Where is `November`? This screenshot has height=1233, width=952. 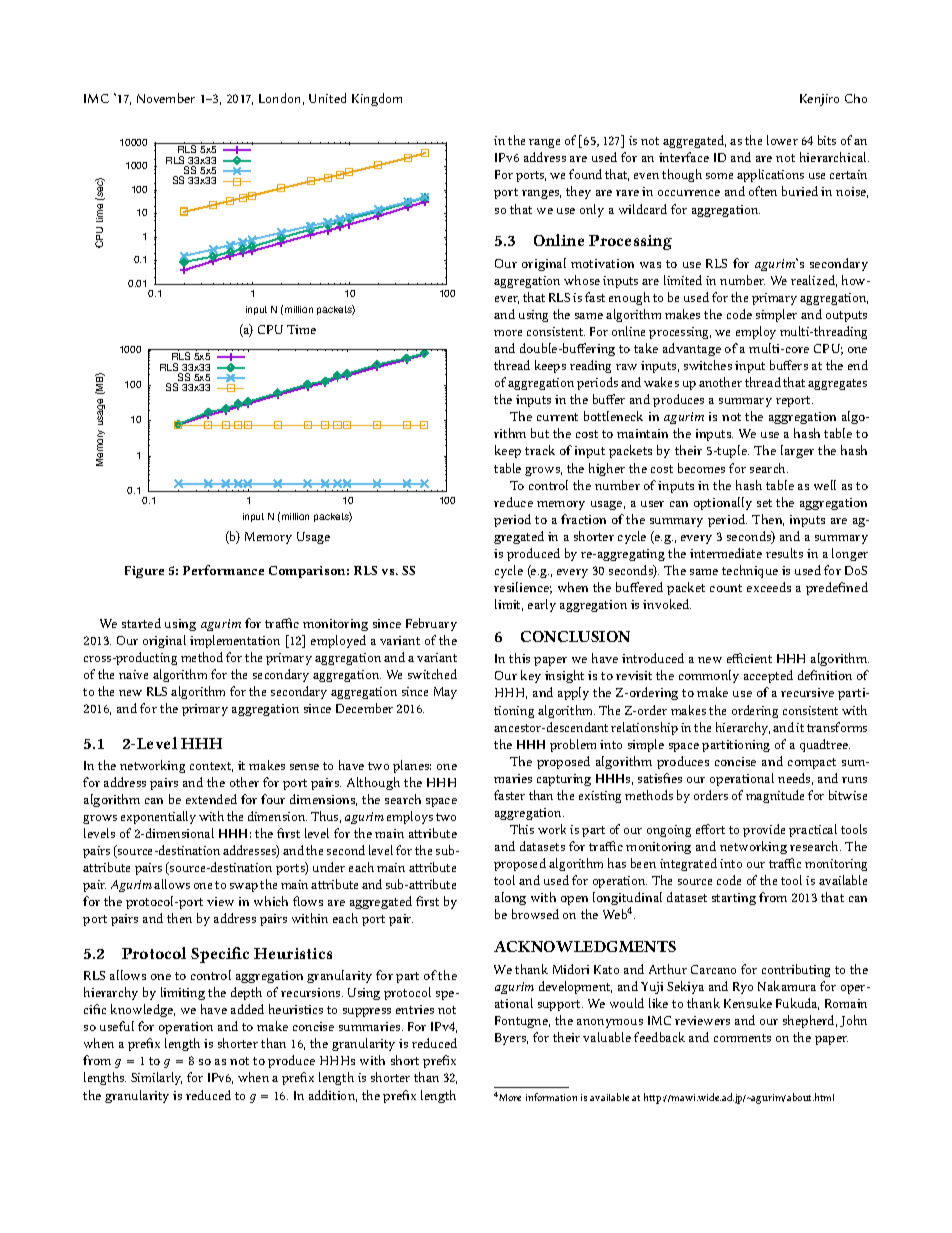 November is located at coordinates (166, 98).
